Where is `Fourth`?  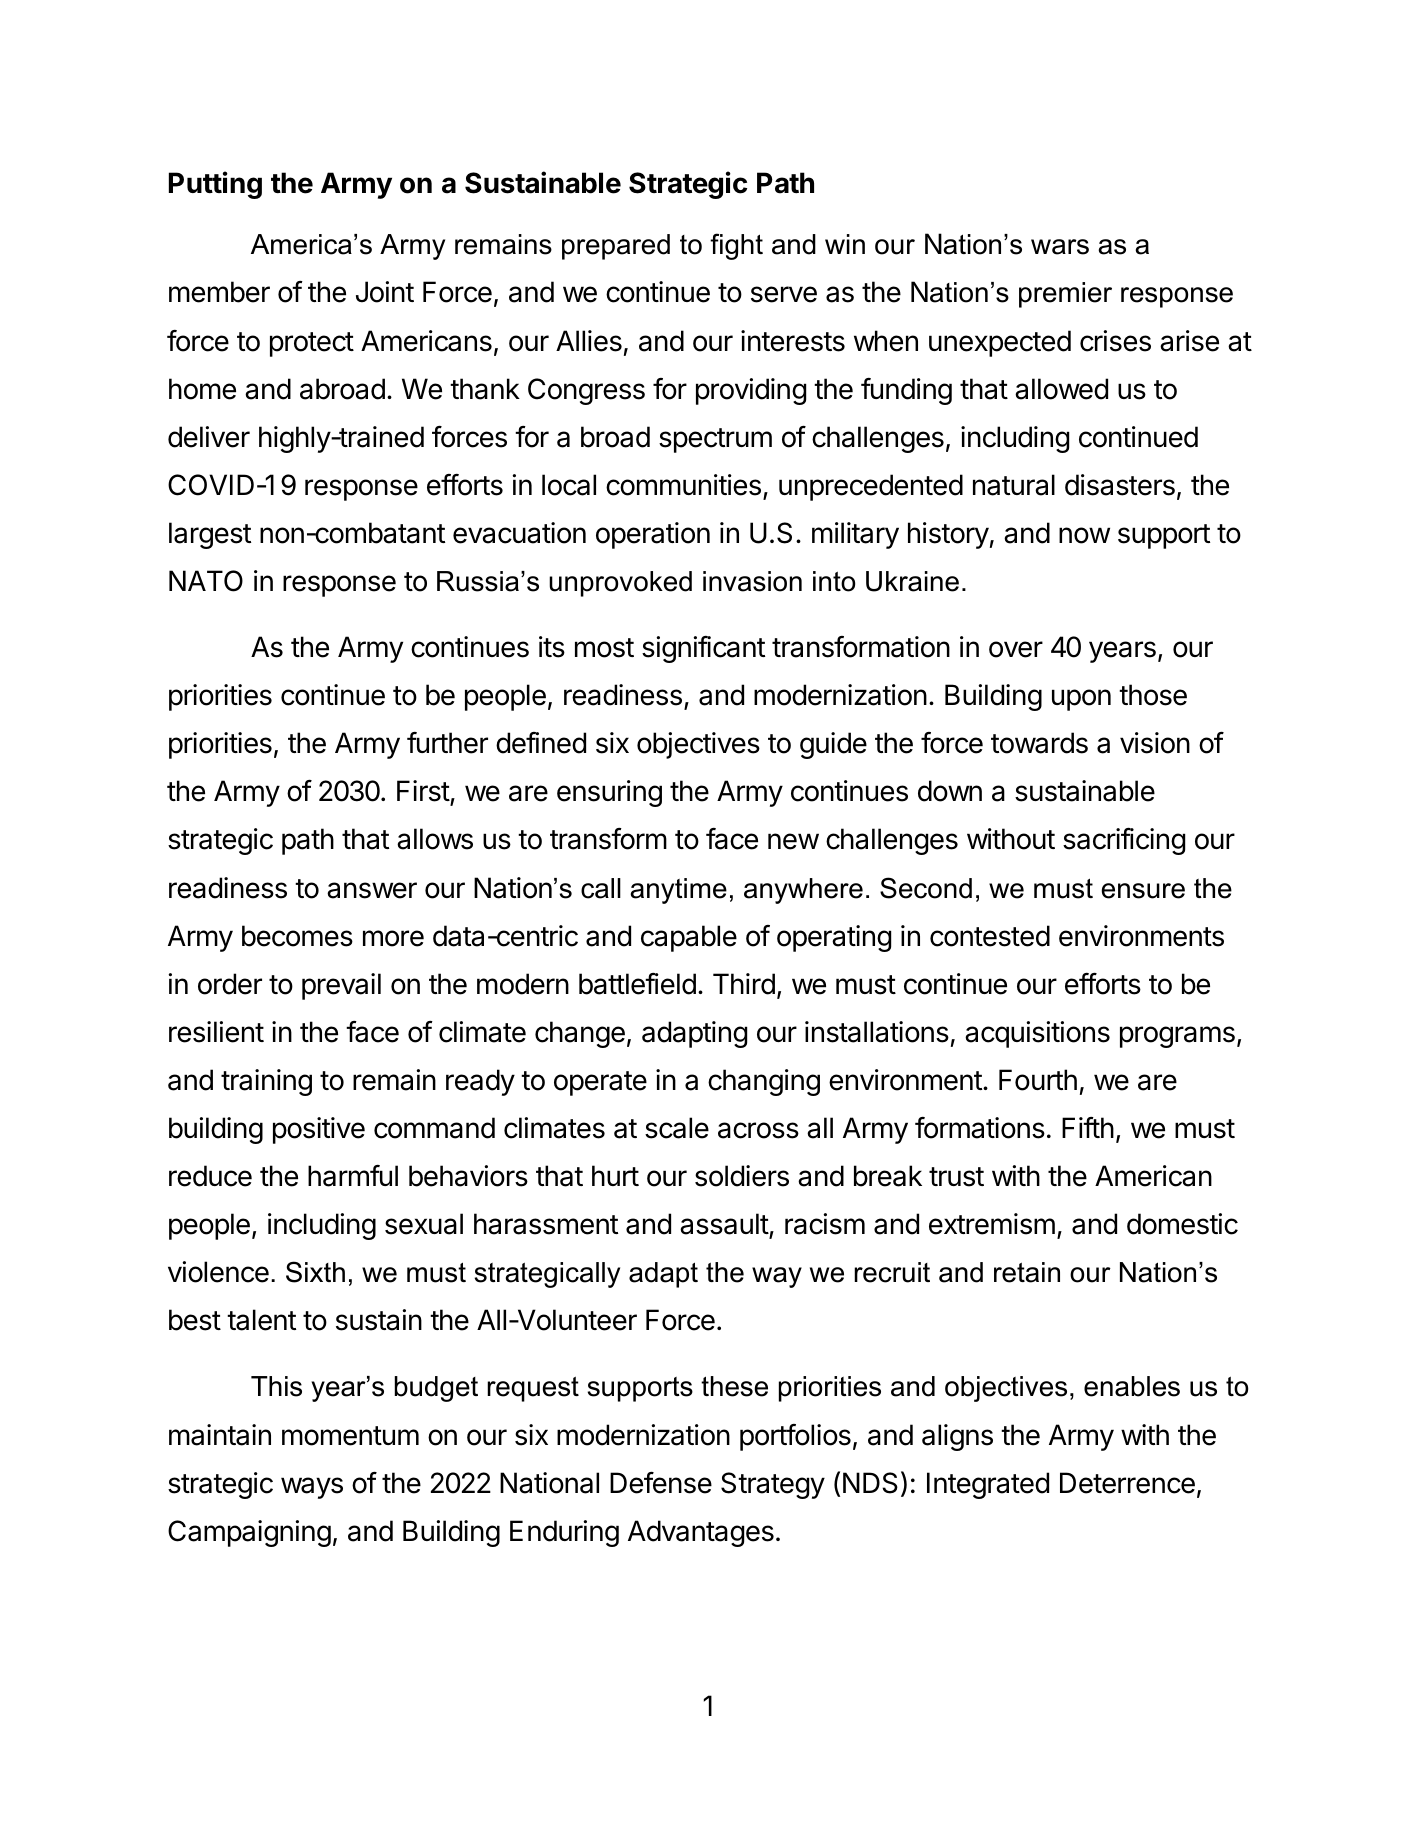
Fourth is located at coordinates (1038, 1080).
